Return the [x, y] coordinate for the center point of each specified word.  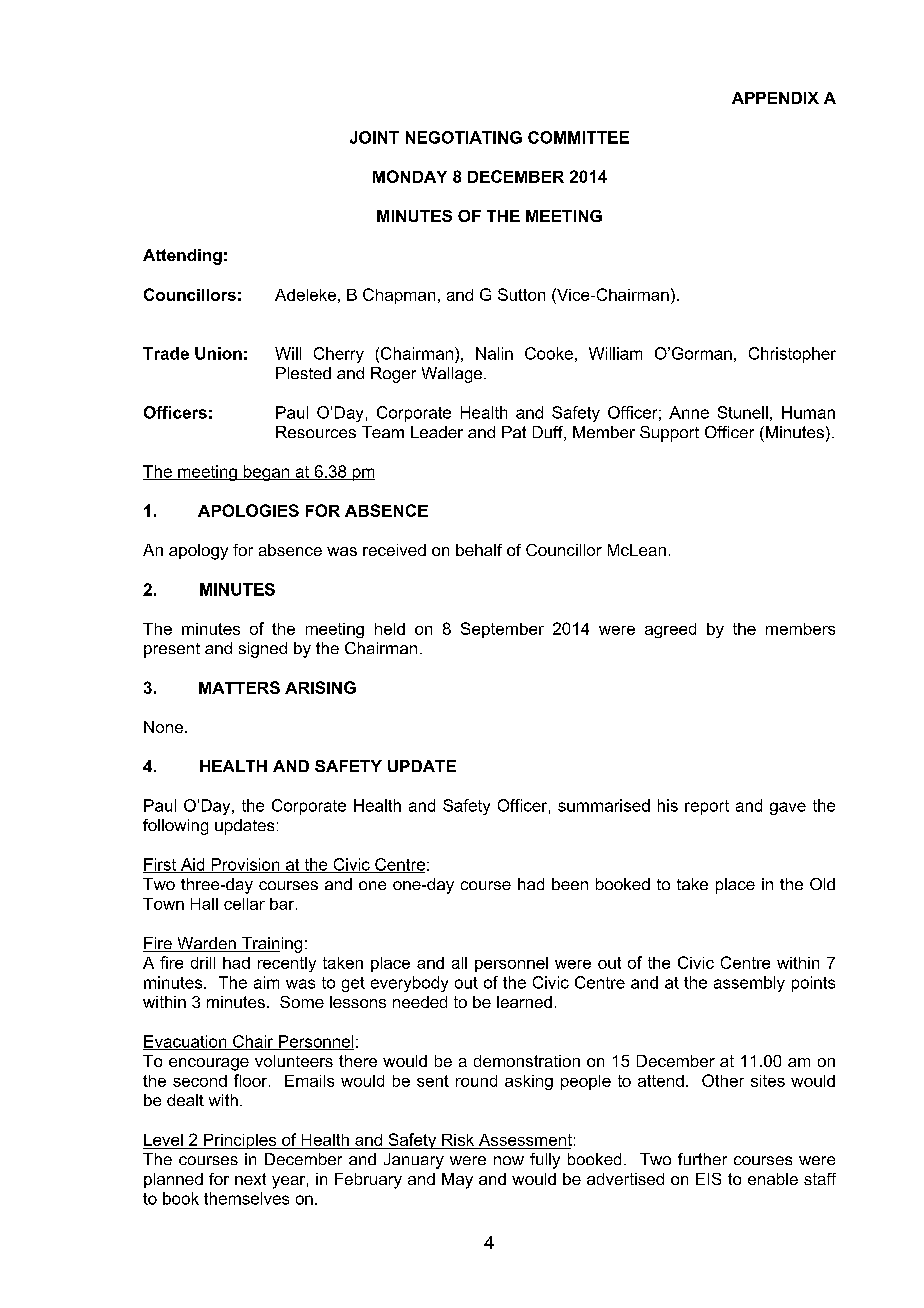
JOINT [374, 137]
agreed [670, 630]
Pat [514, 432]
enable [773, 1179]
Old [822, 884]
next [250, 1179]
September [502, 630]
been [570, 884]
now [509, 1160]
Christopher [792, 355]
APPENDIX [775, 98]
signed [263, 650]
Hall [204, 904]
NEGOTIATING [464, 137]
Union [218, 353]
